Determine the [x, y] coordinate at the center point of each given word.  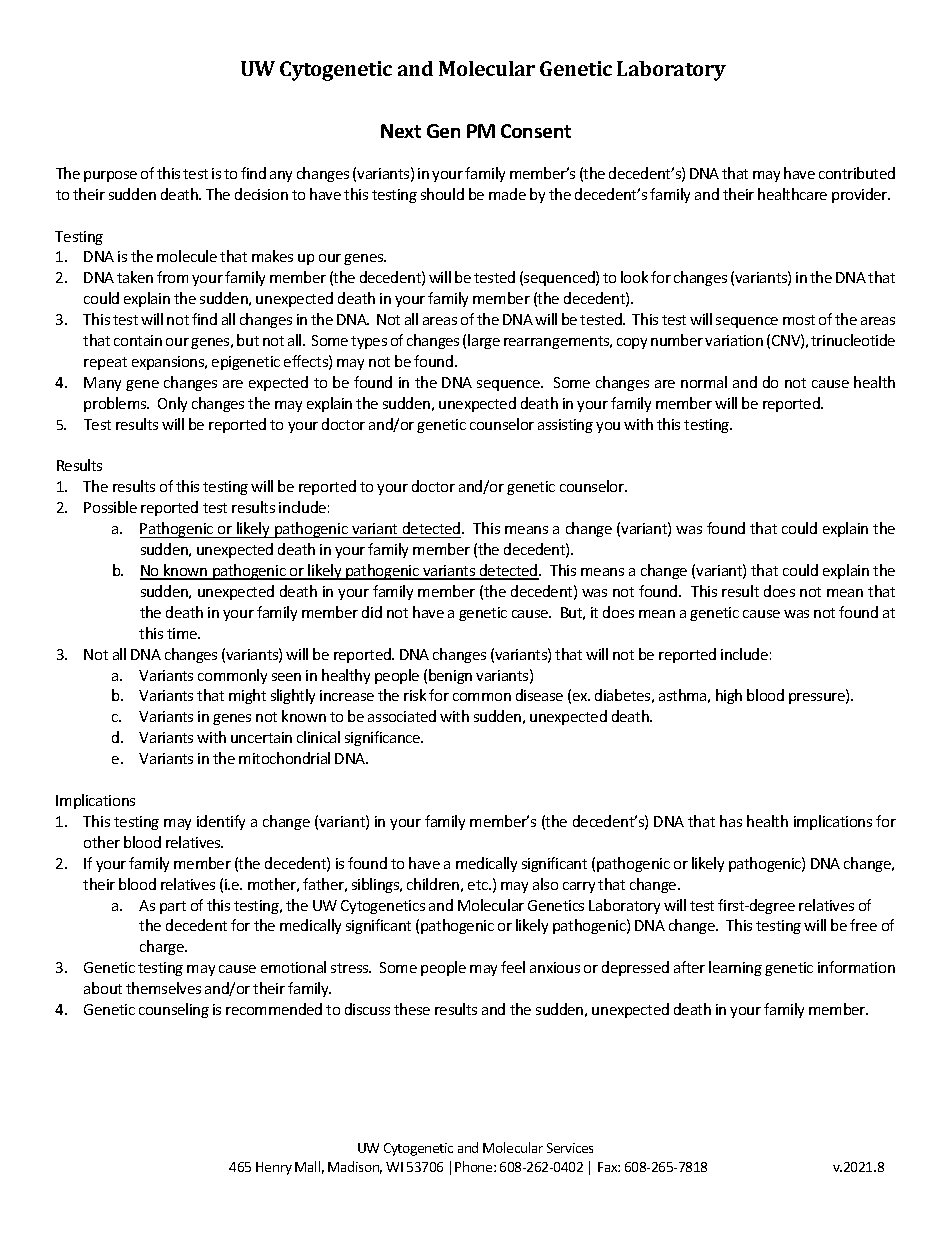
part [173, 907]
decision [261, 194]
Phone [475, 1166]
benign [450, 676]
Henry [274, 1168]
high [729, 696]
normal [704, 382]
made [507, 194]
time [183, 633]
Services [570, 1148]
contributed [857, 173]
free [863, 925]
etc [479, 885]
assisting [565, 426]
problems [116, 404]
